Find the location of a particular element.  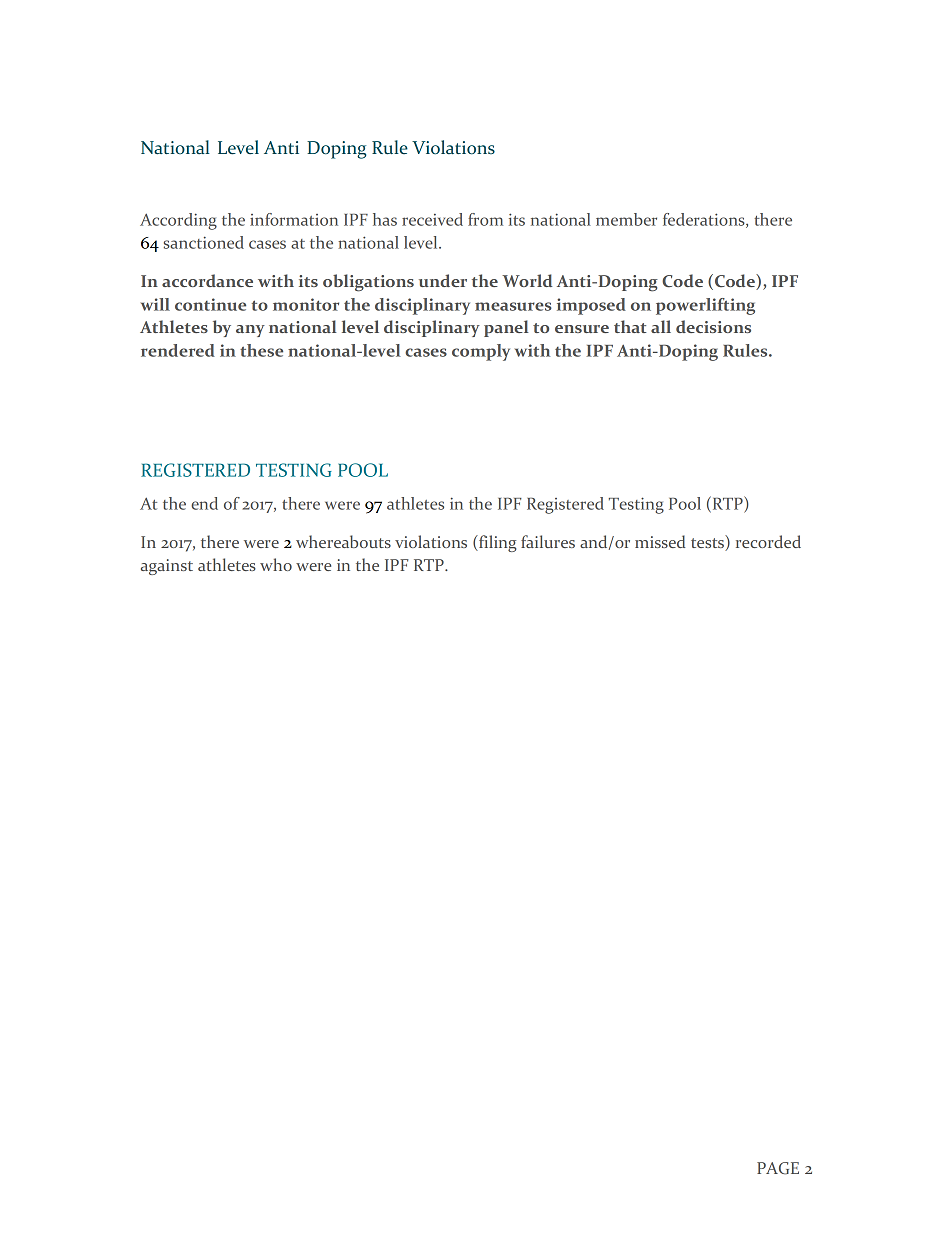

filing is located at coordinates (497, 543).
